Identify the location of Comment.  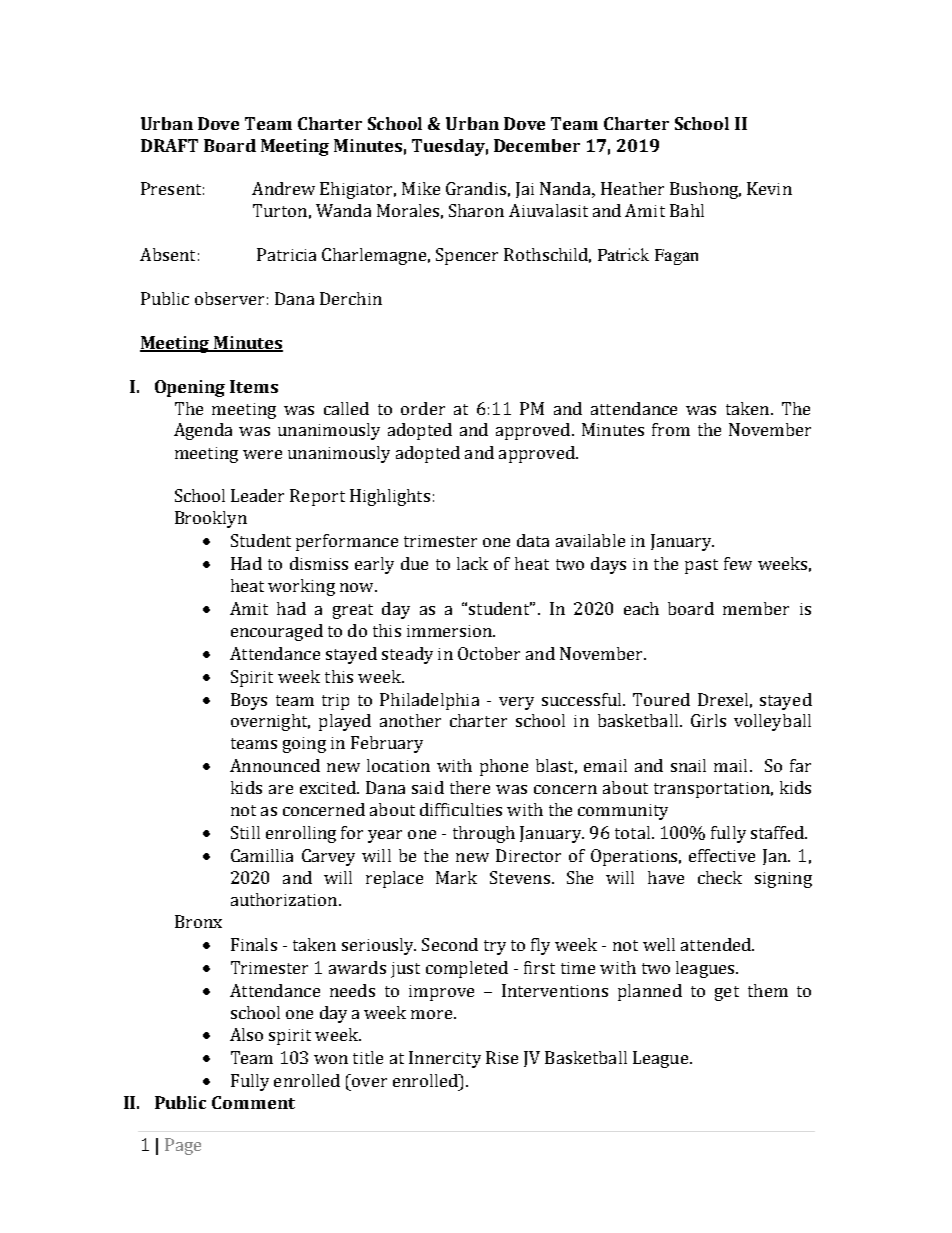
(253, 1102).
